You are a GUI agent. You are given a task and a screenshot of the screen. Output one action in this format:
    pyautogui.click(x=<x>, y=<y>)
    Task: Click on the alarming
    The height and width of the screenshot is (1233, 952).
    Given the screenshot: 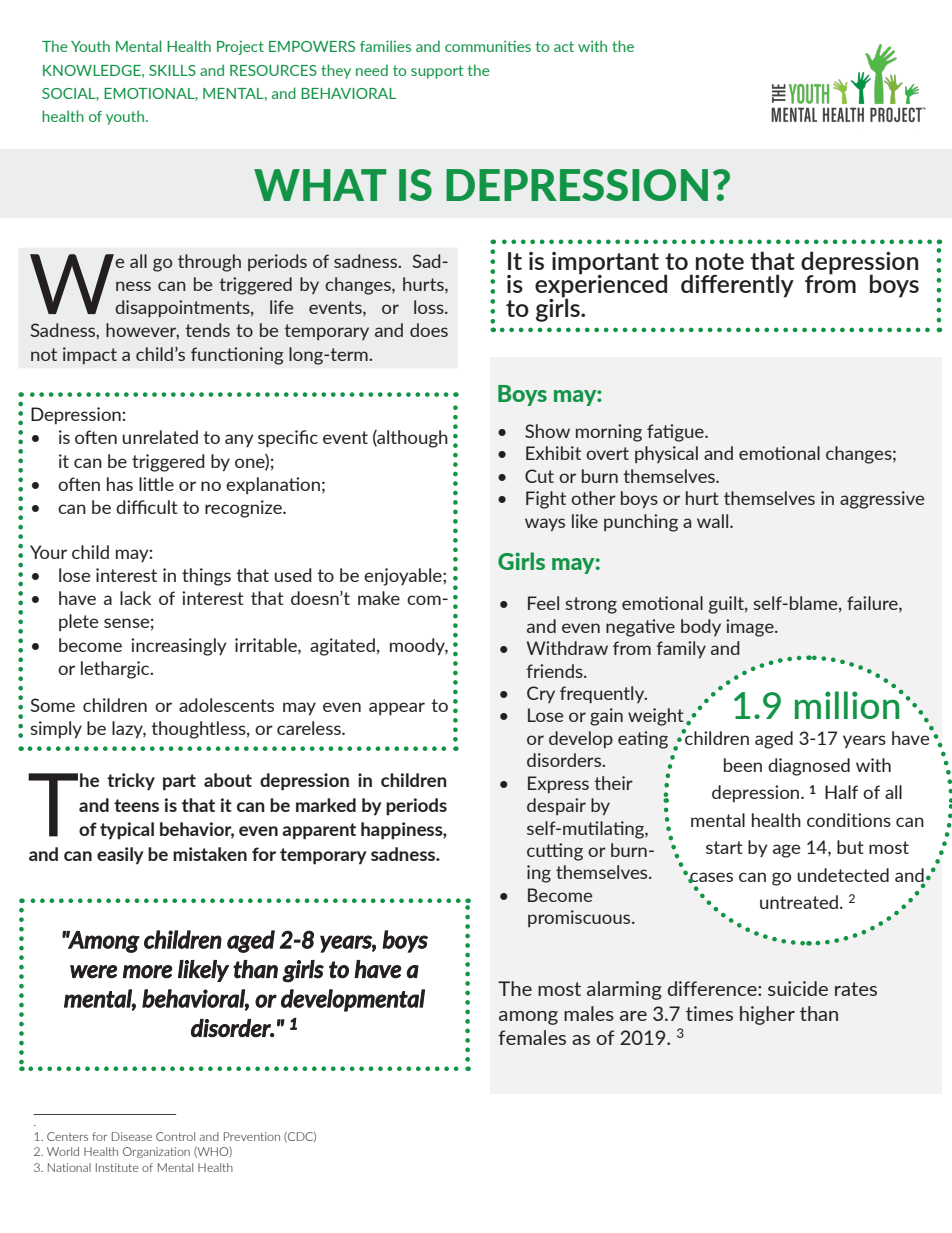 What is the action you would take?
    pyautogui.click(x=624, y=990)
